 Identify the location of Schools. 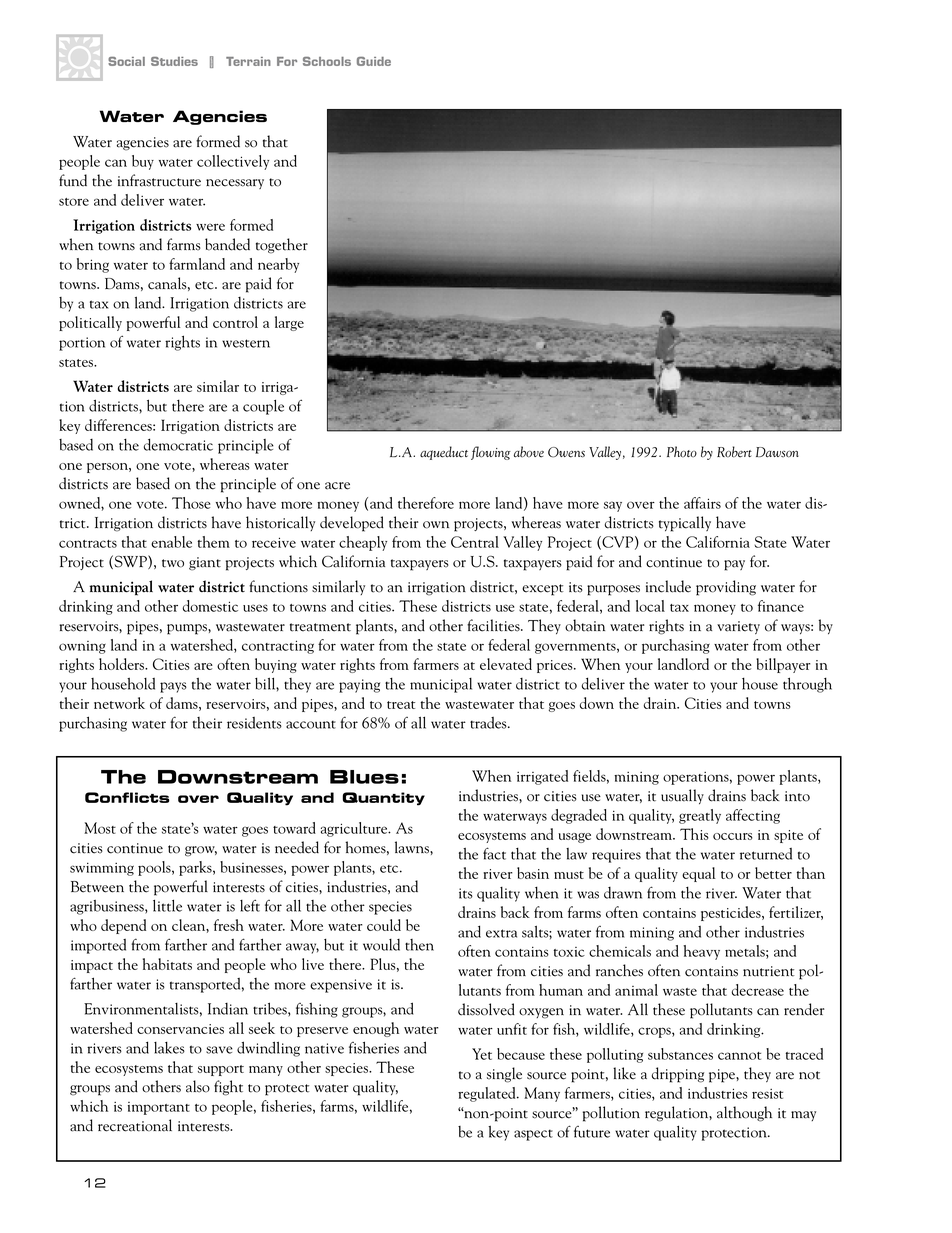
(327, 61).
